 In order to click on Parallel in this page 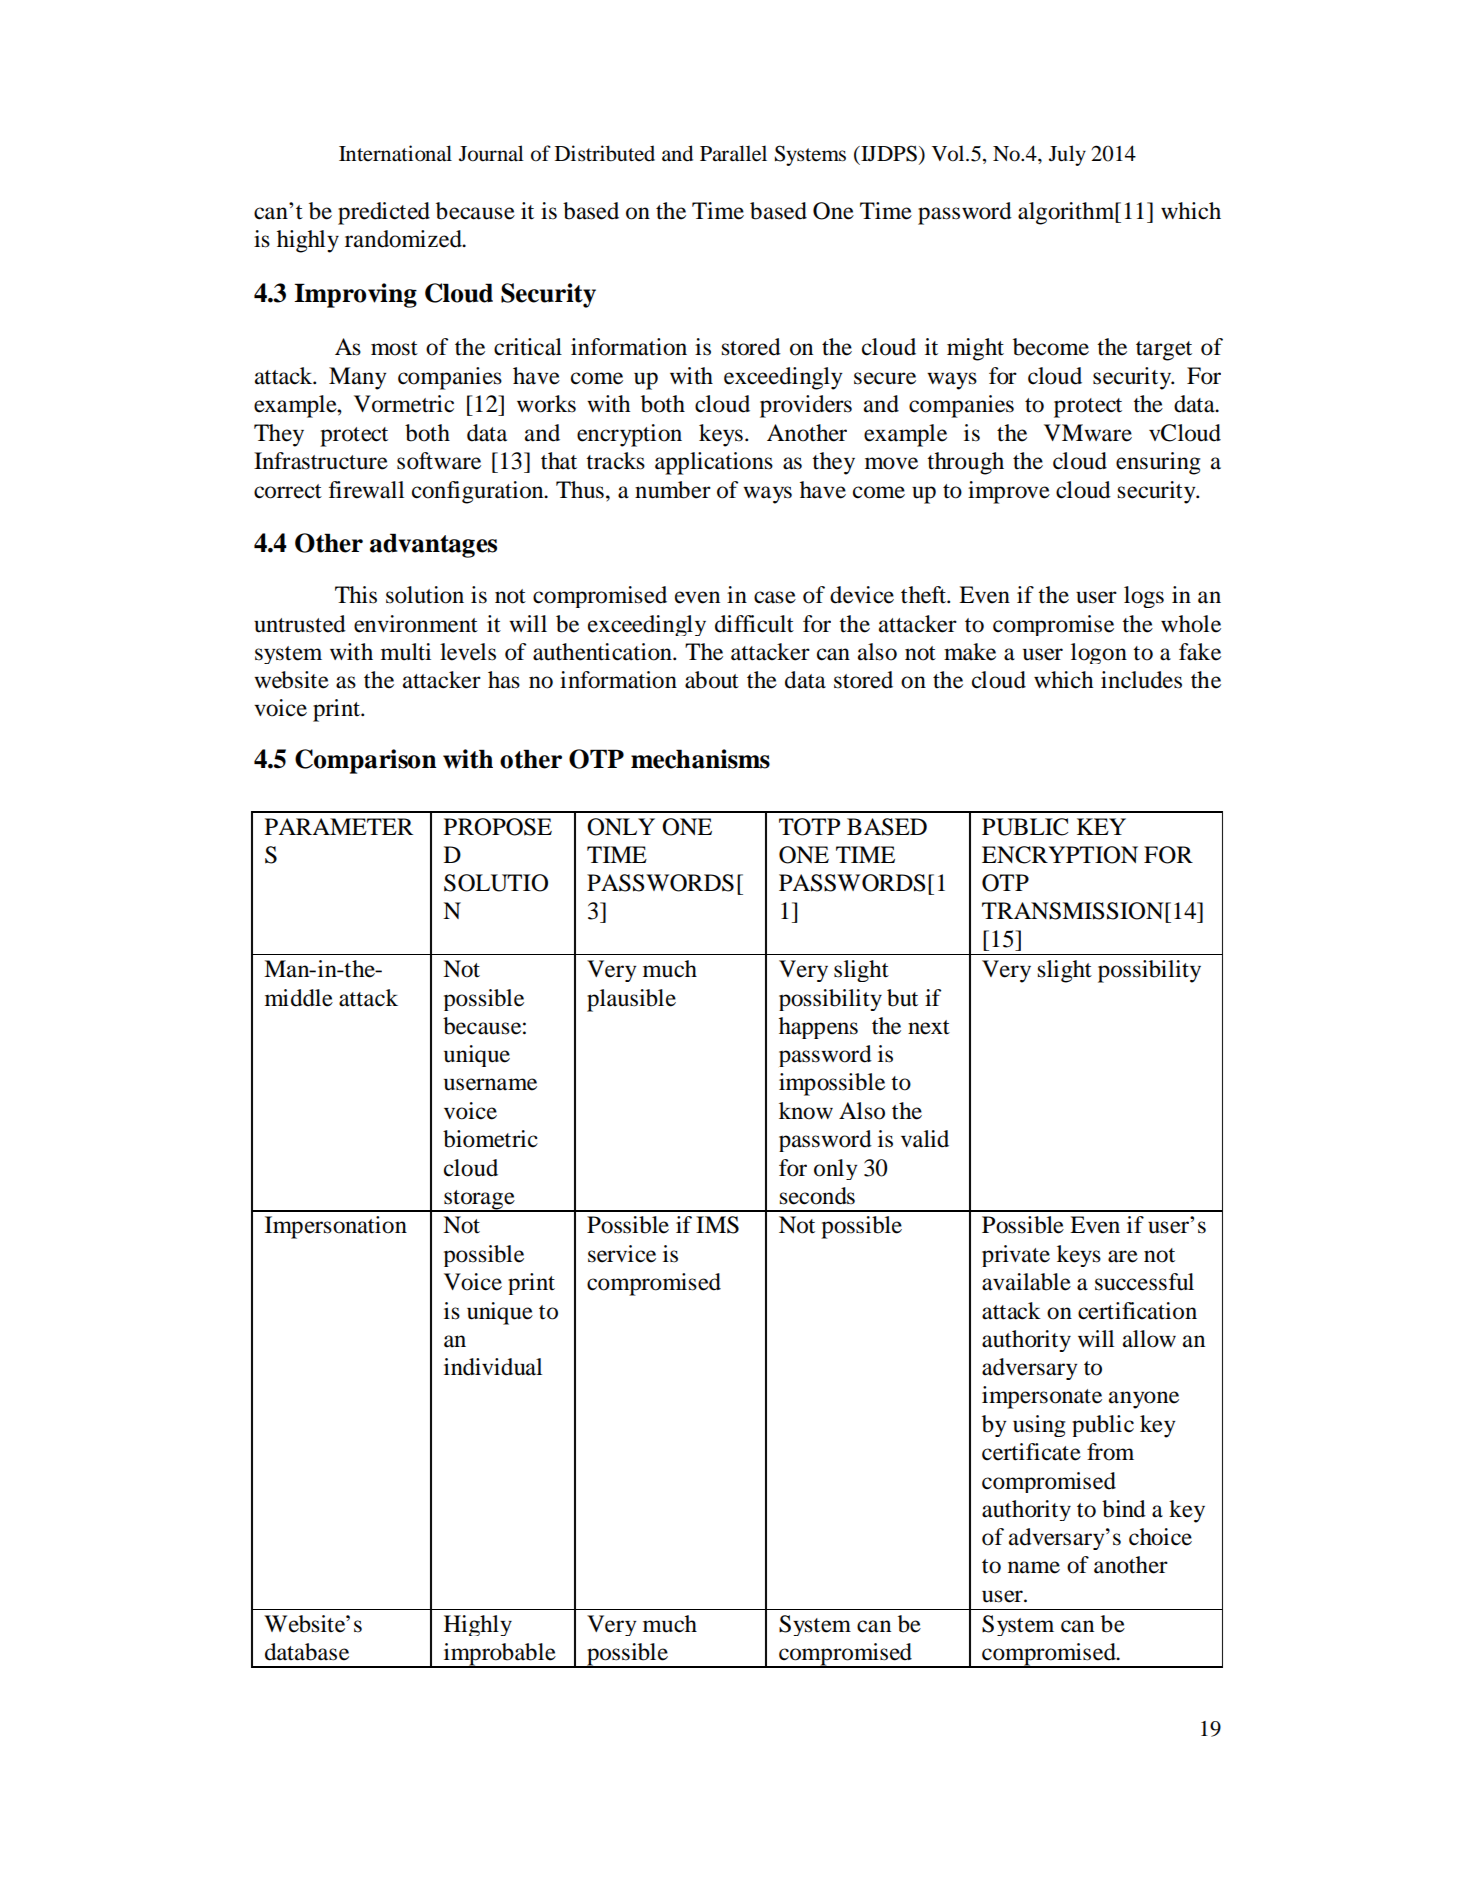, I will do `click(733, 153)`.
